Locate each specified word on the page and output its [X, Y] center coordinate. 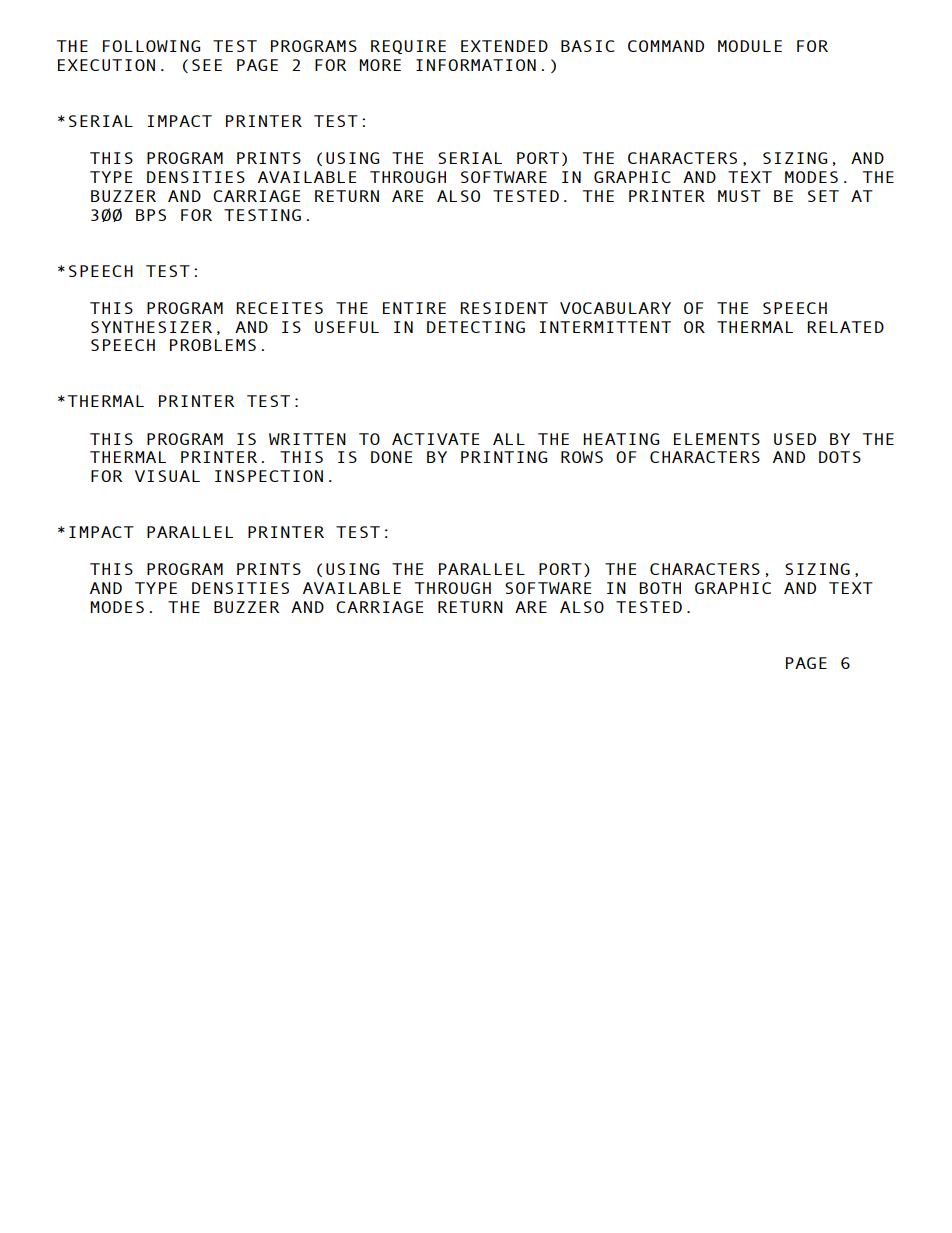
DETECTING [476, 327]
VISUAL [167, 476]
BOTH [660, 588]
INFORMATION [476, 65]
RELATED [845, 327]
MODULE [750, 46]
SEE [207, 65]
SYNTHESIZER [151, 327]
